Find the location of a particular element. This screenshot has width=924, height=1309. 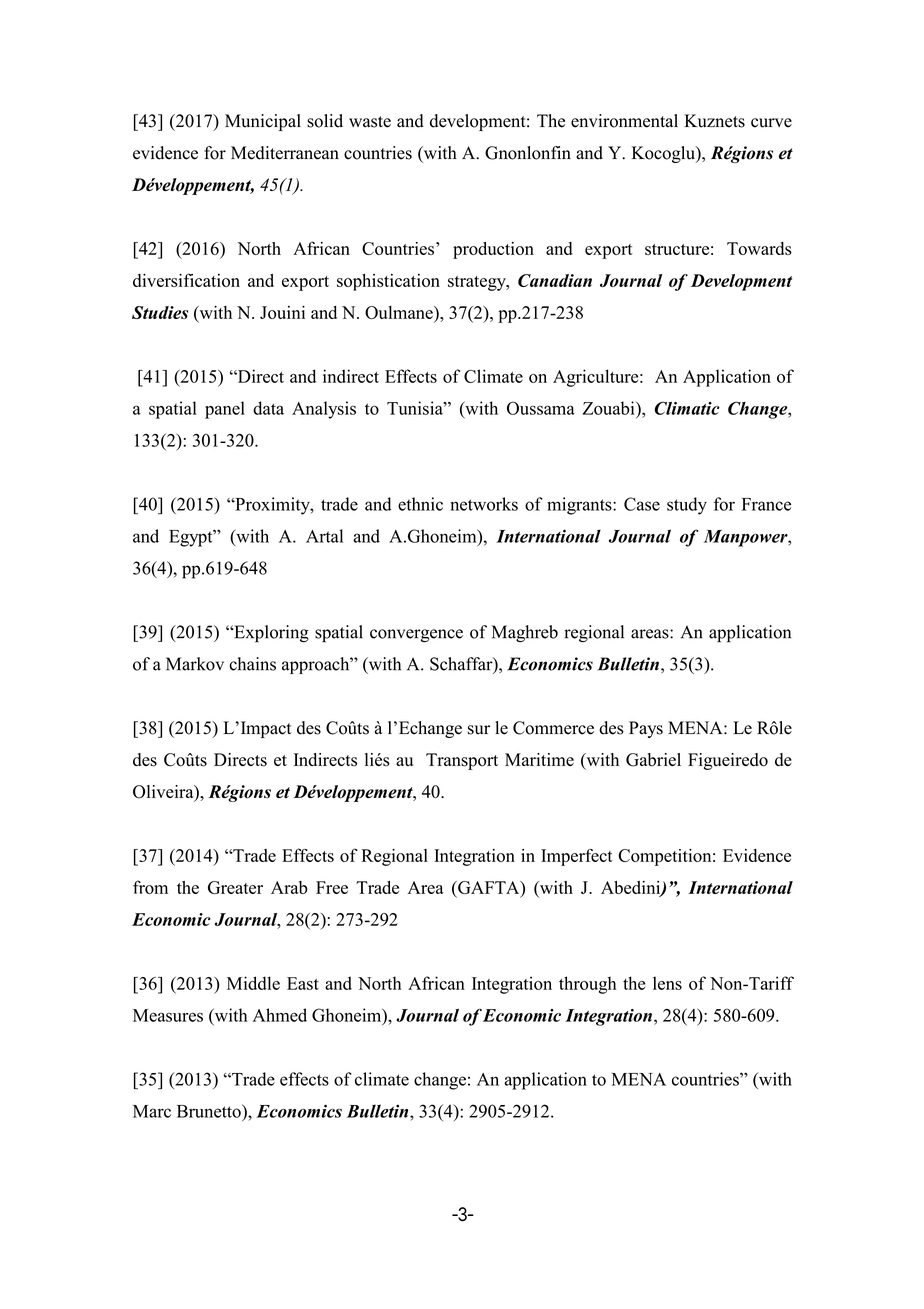

Municipal is located at coordinates (263, 122).
